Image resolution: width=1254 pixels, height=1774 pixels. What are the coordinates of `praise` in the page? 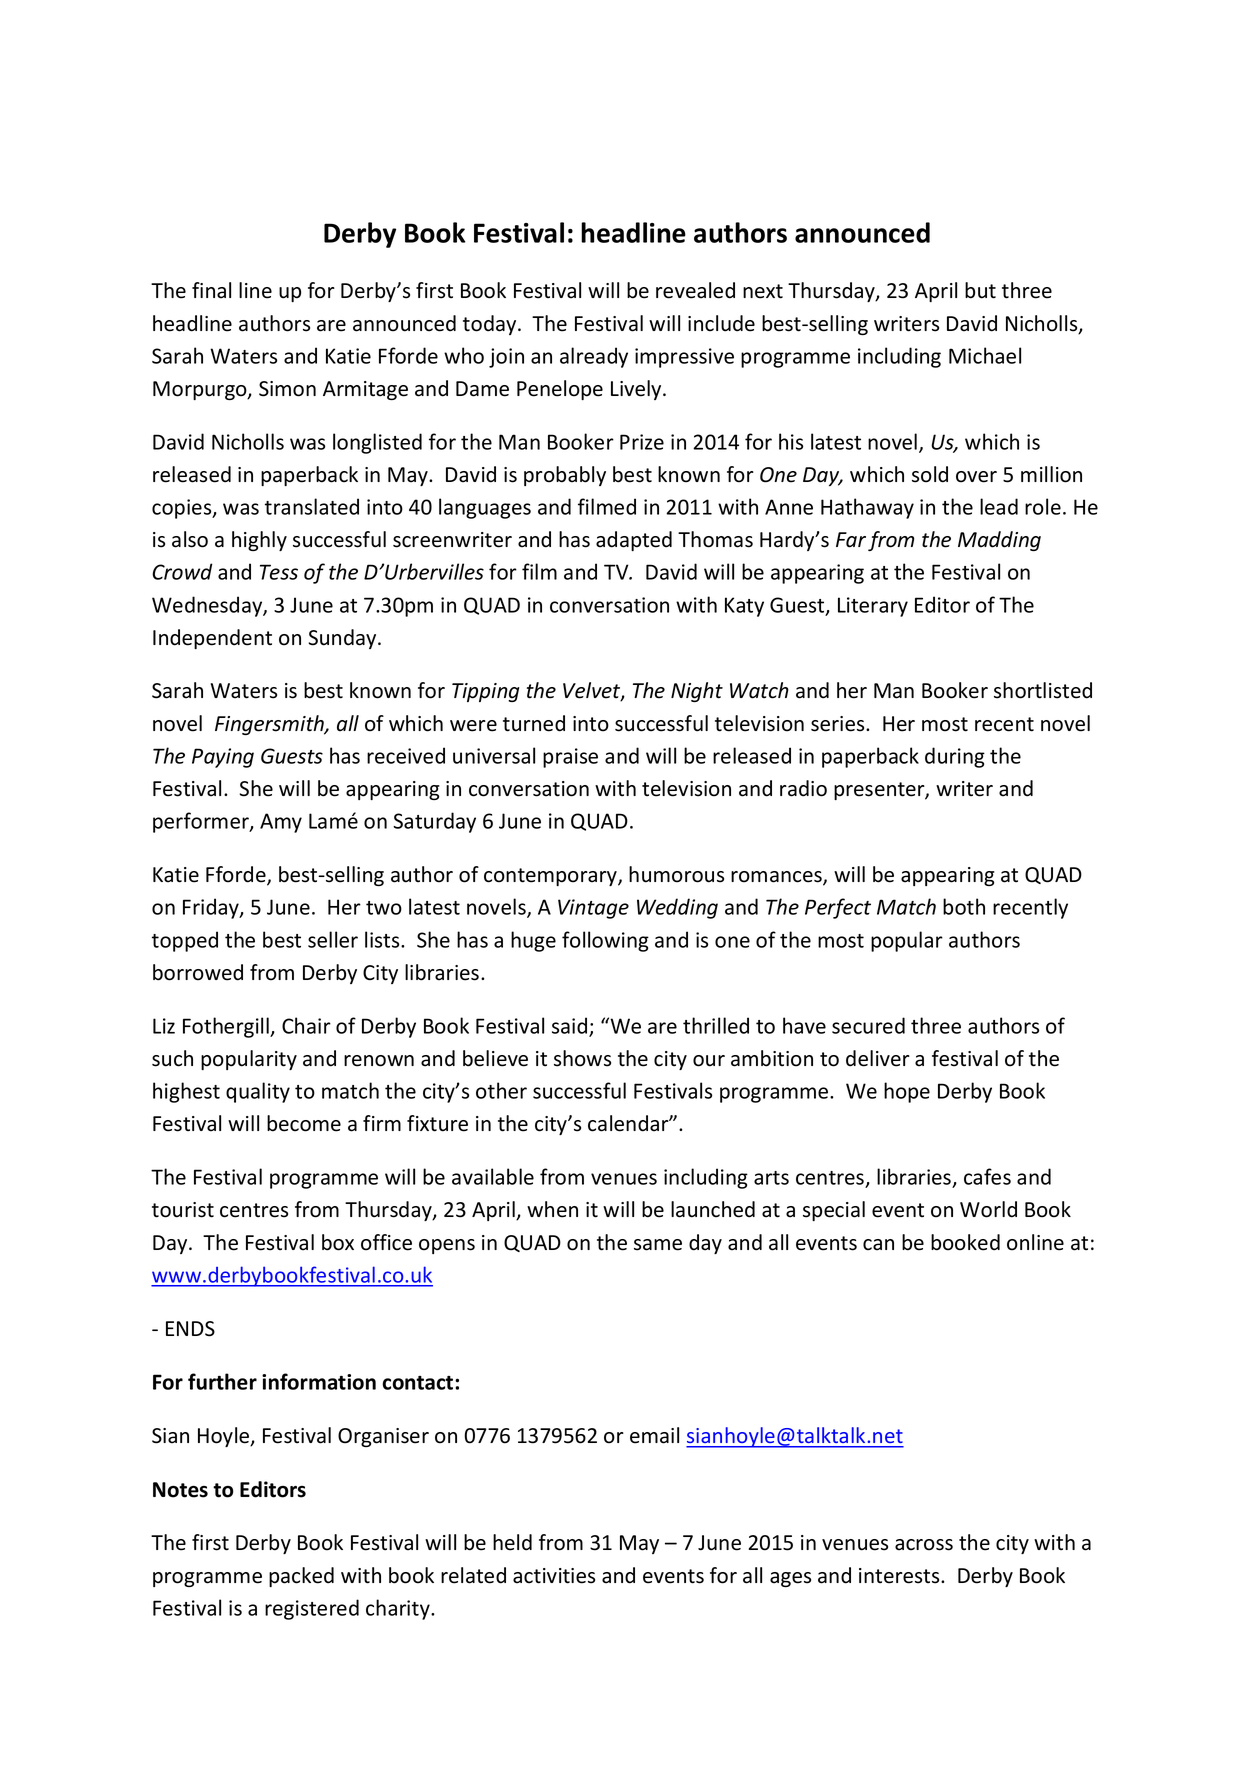 It's located at (570, 758).
